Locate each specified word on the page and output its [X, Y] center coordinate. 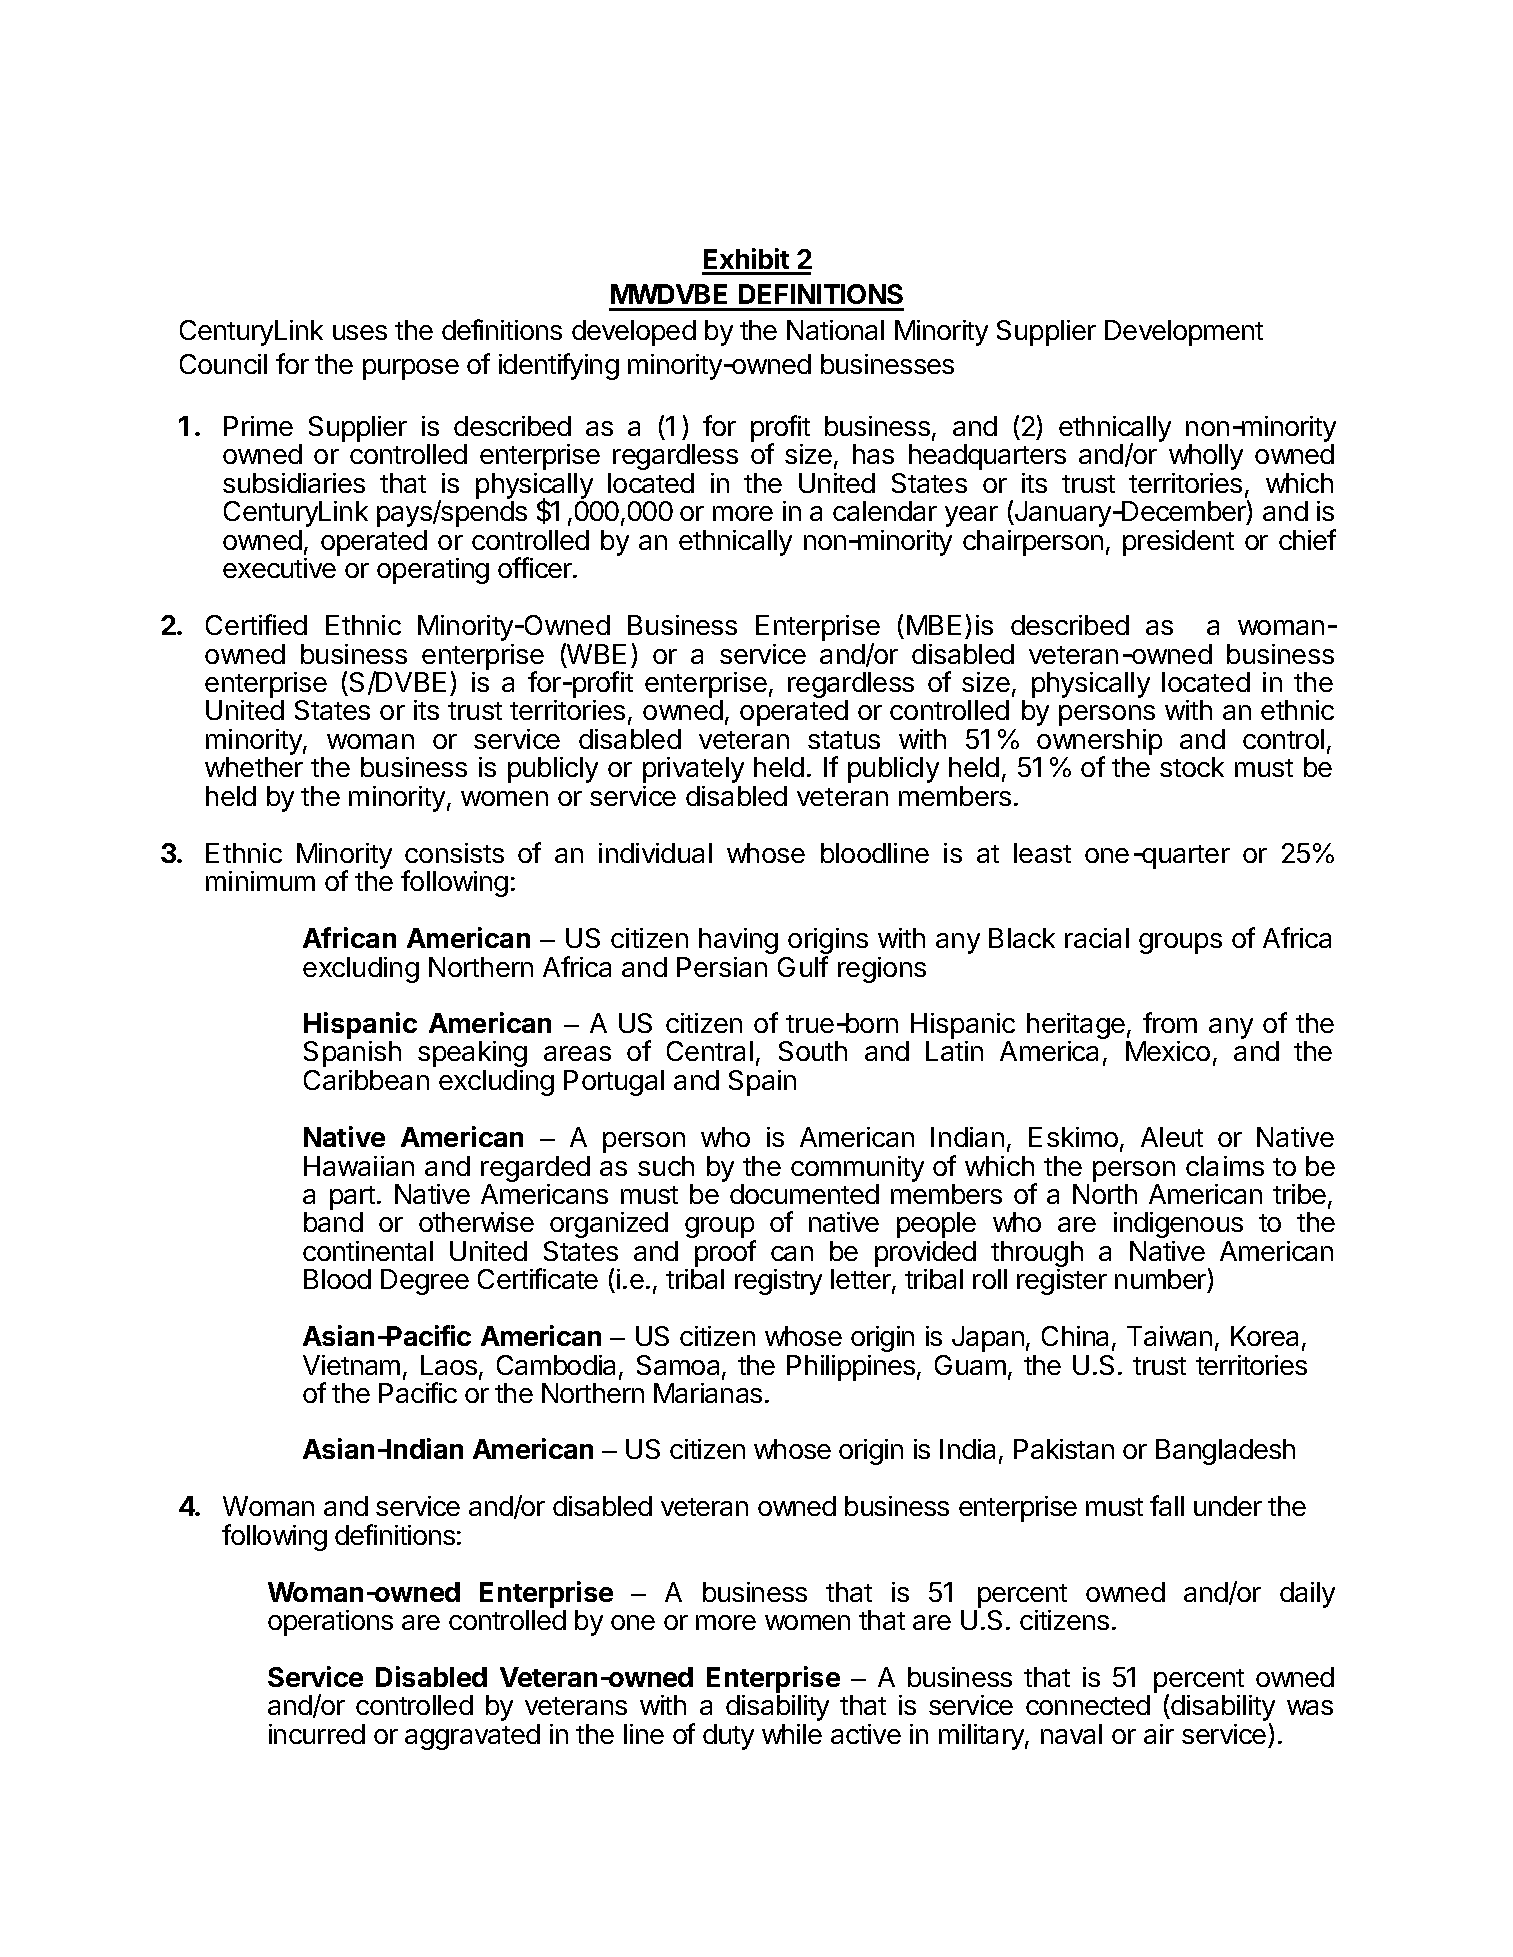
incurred [317, 1734]
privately [693, 770]
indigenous [1178, 1225]
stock [1192, 767]
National [835, 330]
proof [725, 1253]
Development [1184, 333]
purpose [411, 369]
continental [368, 1251]
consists [454, 853]
